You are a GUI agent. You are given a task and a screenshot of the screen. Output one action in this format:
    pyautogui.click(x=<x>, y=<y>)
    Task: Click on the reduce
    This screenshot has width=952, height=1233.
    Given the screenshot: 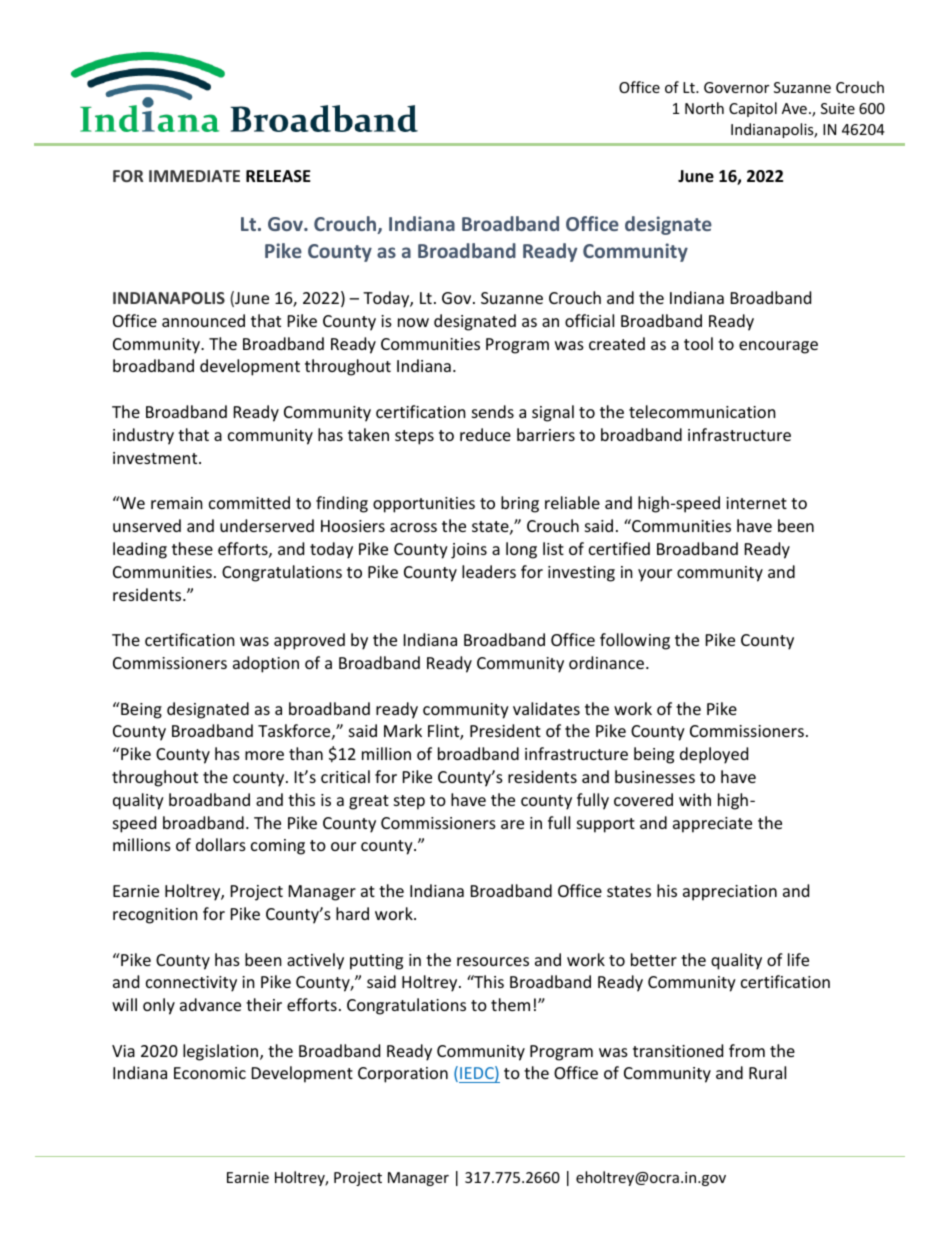 What is the action you would take?
    pyautogui.click(x=485, y=434)
